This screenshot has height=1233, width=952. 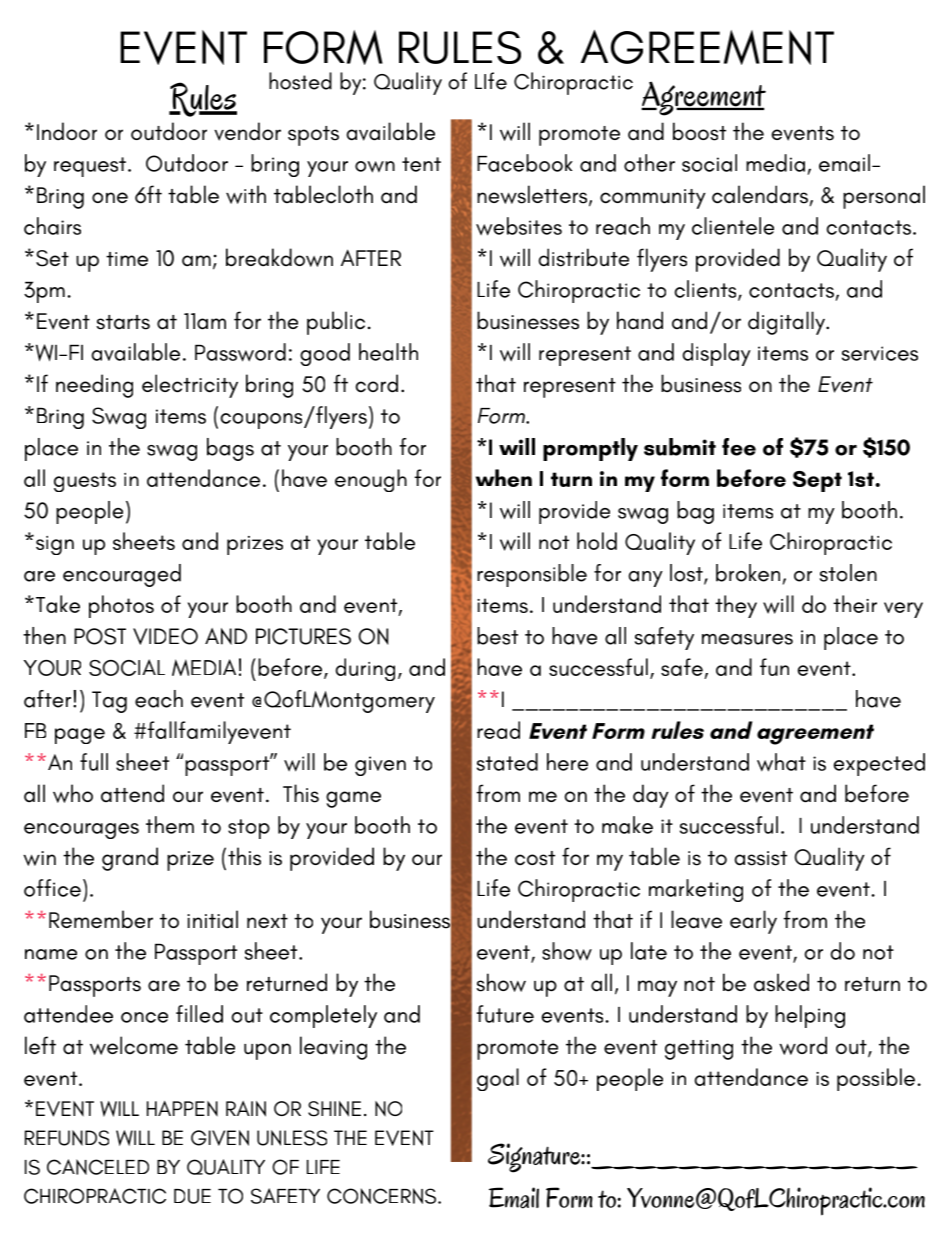 I want to click on boost, so click(x=699, y=131).
